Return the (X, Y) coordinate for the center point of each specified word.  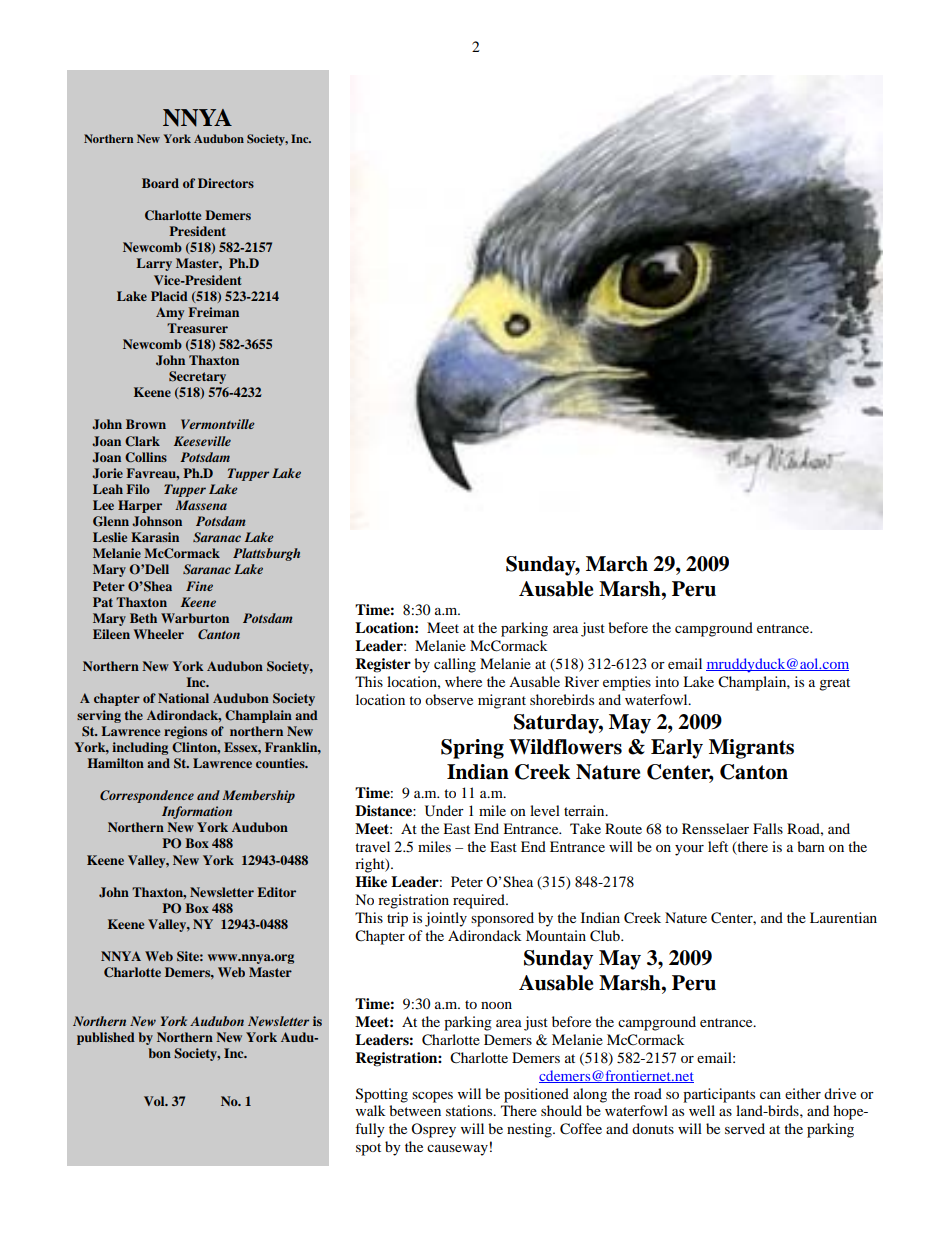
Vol (155, 1101)
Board (160, 183)
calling (455, 665)
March (617, 564)
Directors (226, 183)
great (834, 684)
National (183, 698)
